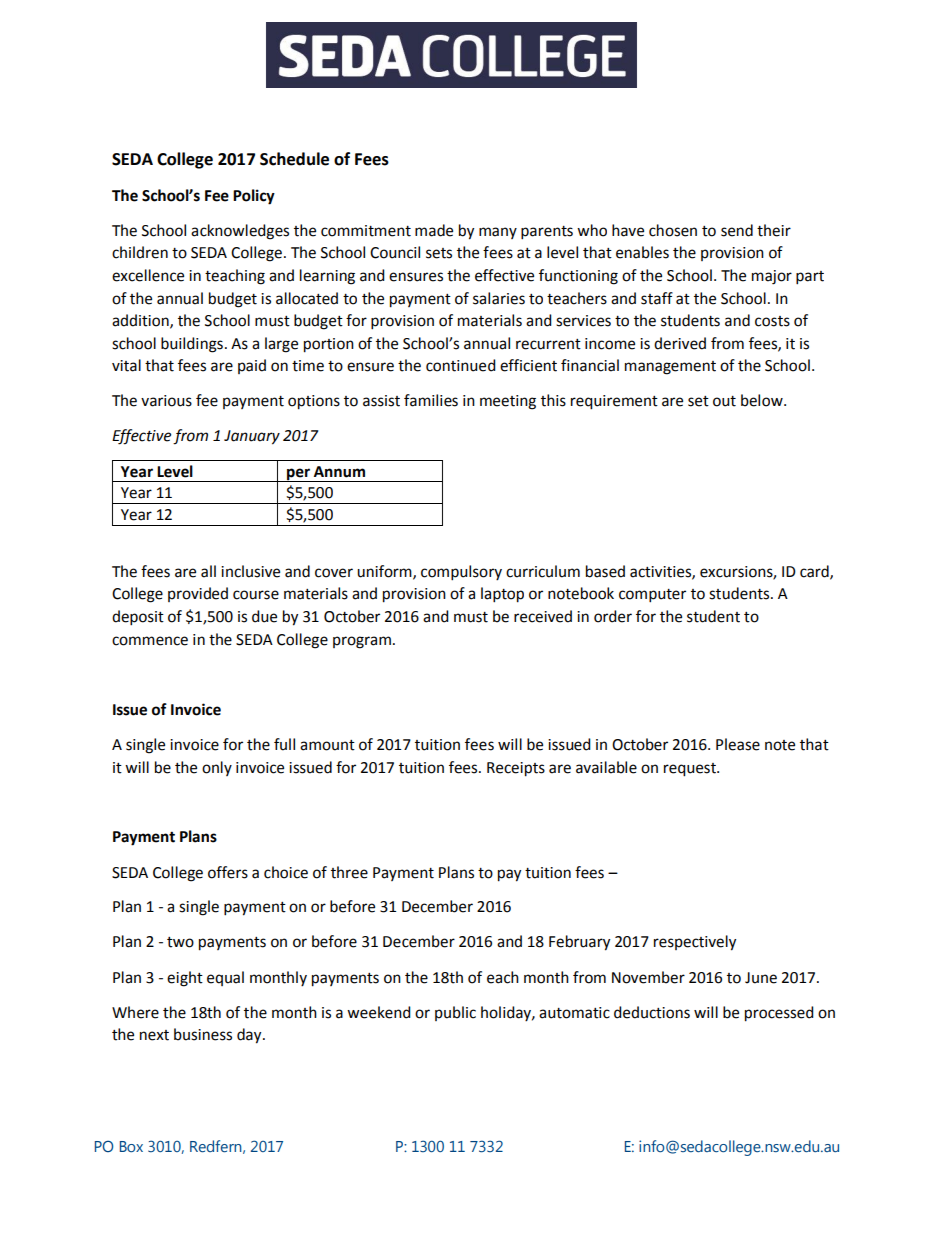  Describe the element at coordinates (724, 401) in the image. I see `out` at that location.
